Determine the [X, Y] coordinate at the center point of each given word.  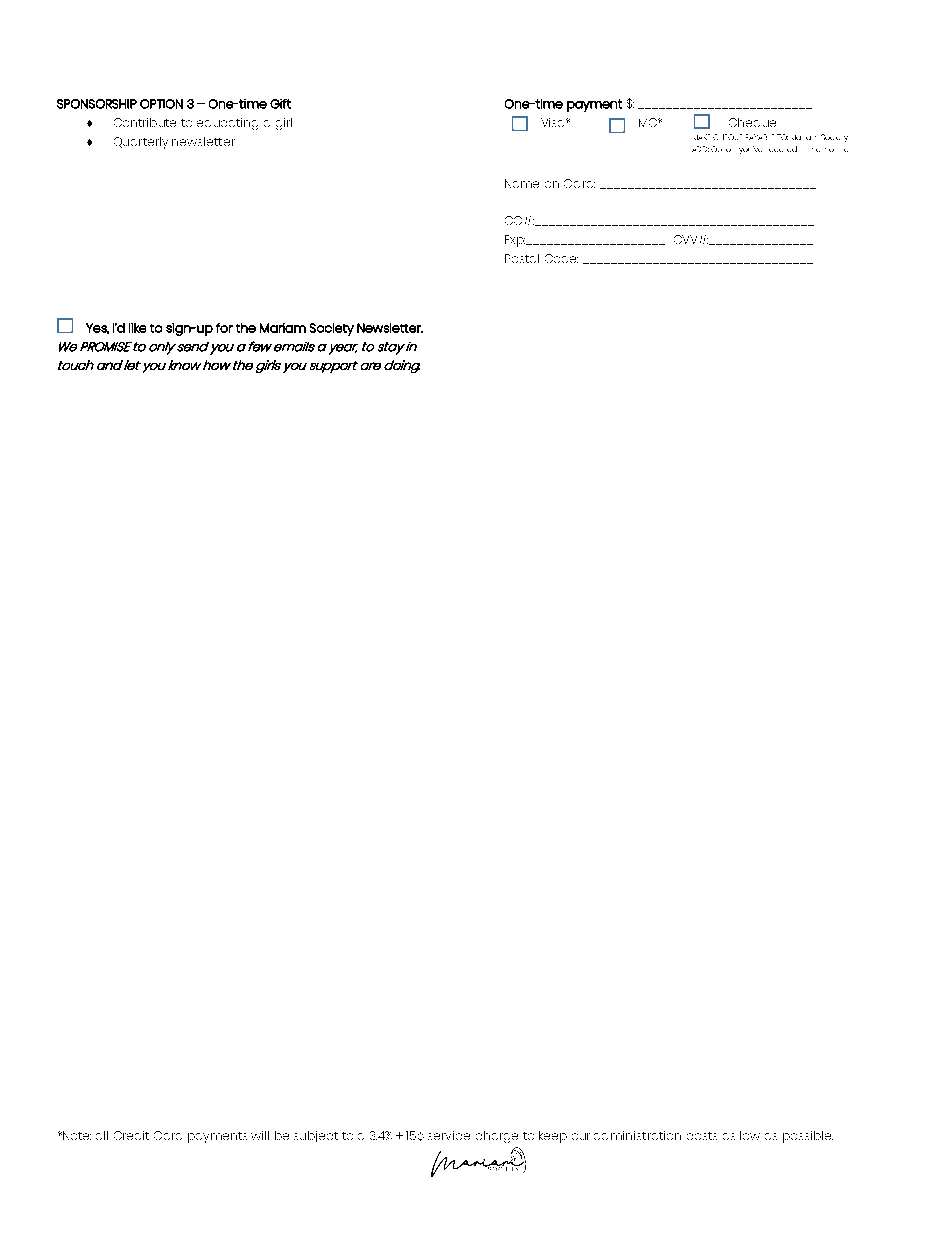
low [750, 1135]
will [260, 1135]
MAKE [702, 137]
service [449, 1135]
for [224, 328]
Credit [131, 1135]
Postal [522, 258]
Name [522, 183]
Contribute [145, 122]
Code [561, 258]
